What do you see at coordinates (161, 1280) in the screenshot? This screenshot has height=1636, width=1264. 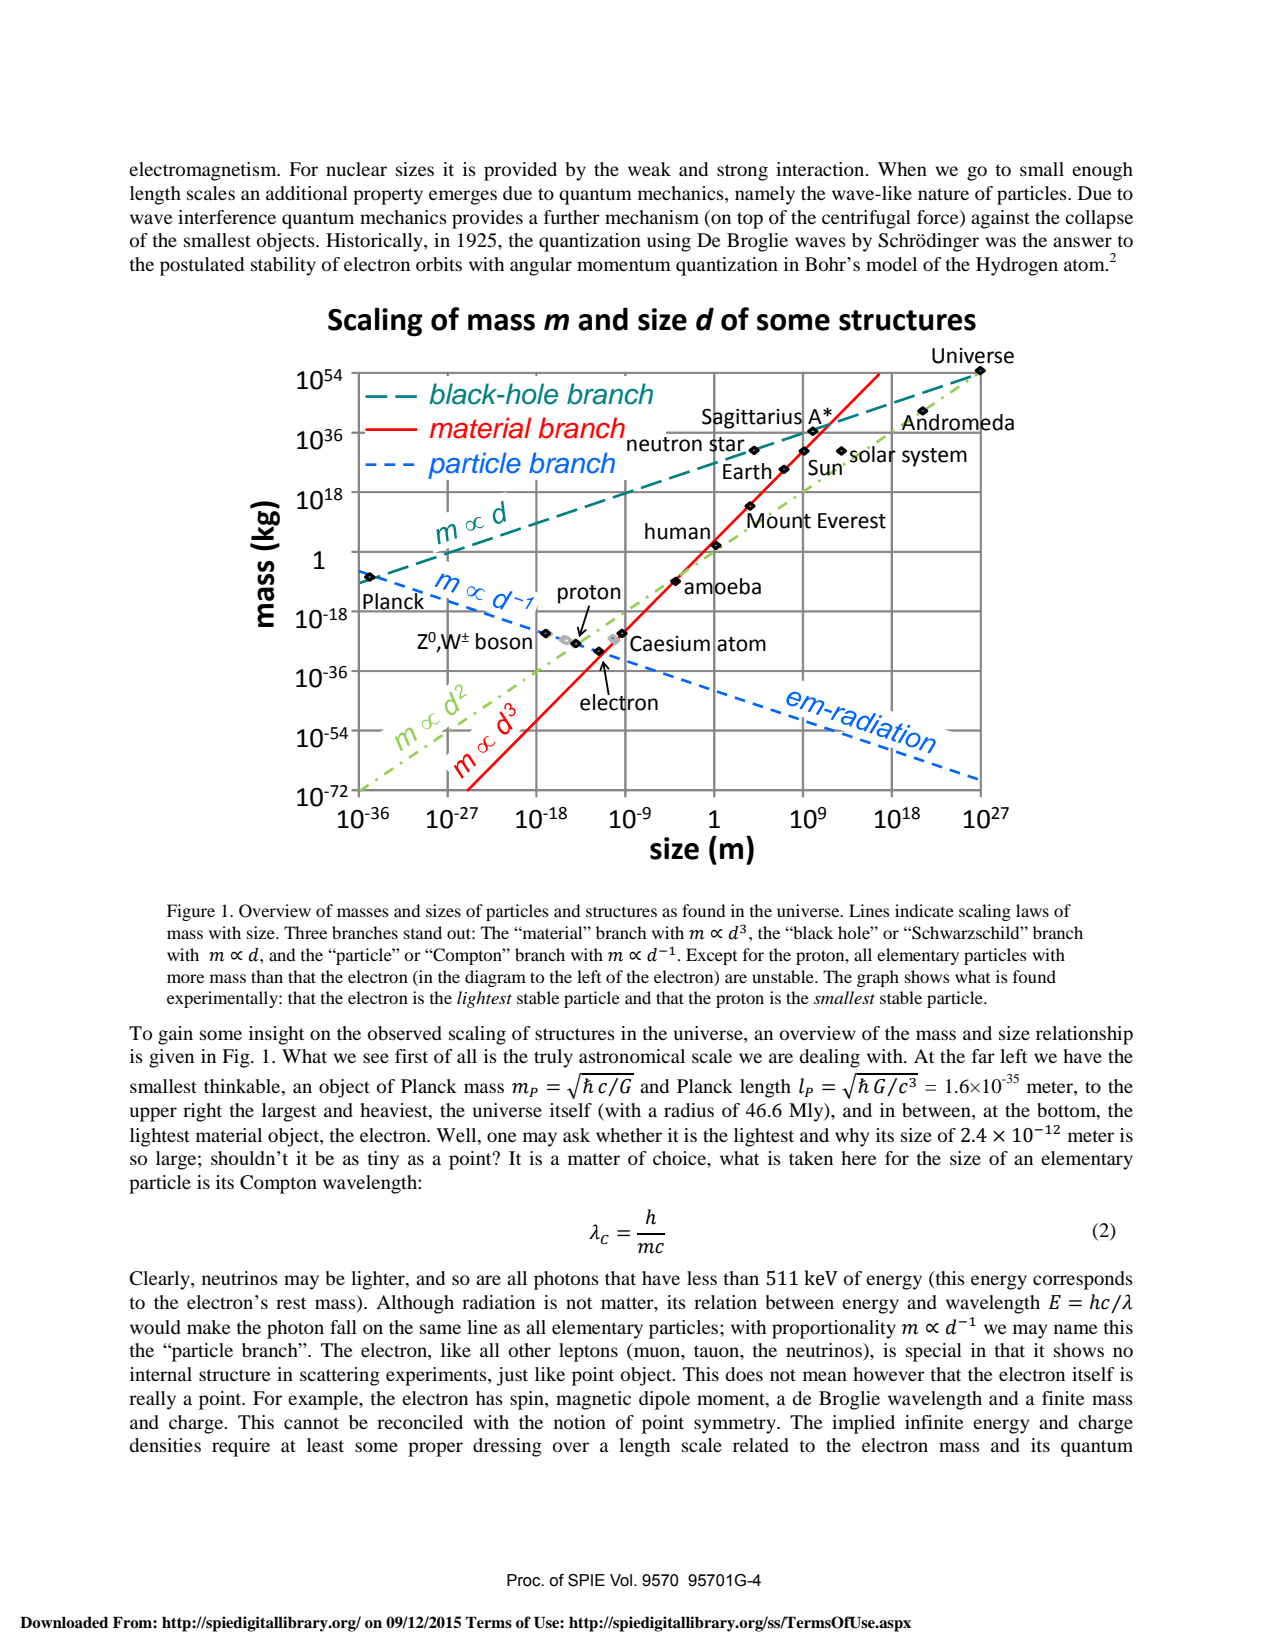 I see `Clearly` at bounding box center [161, 1280].
